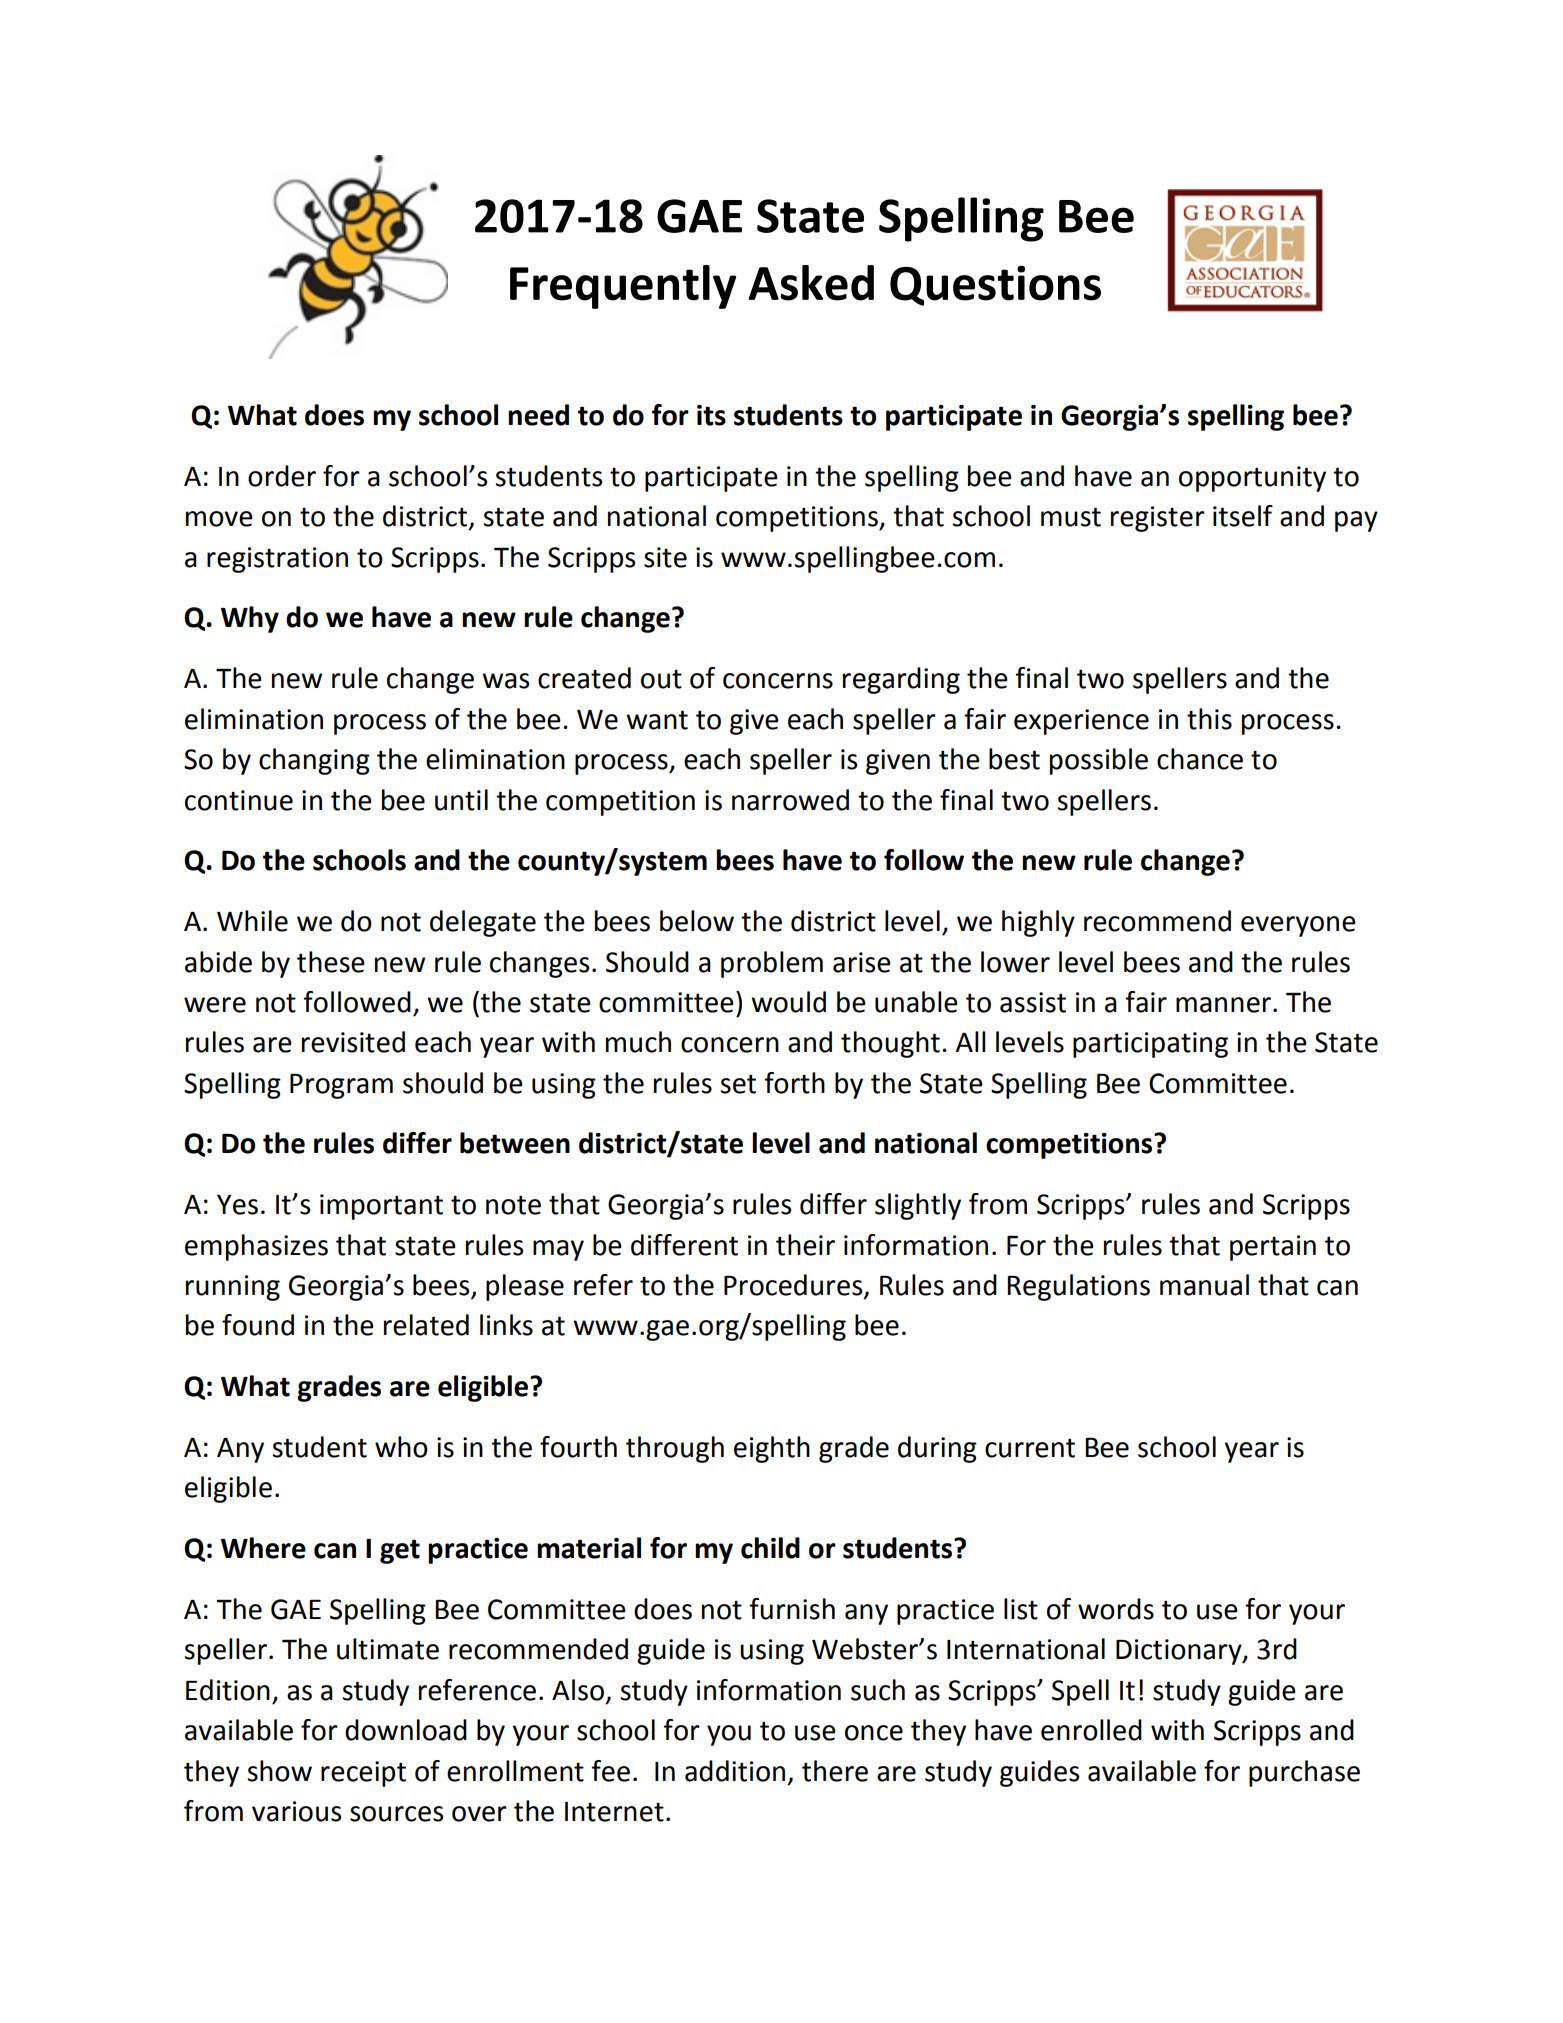 This document has height=2023, width=1563. What do you see at coordinates (538, 415) in the document?
I see `need` at bounding box center [538, 415].
